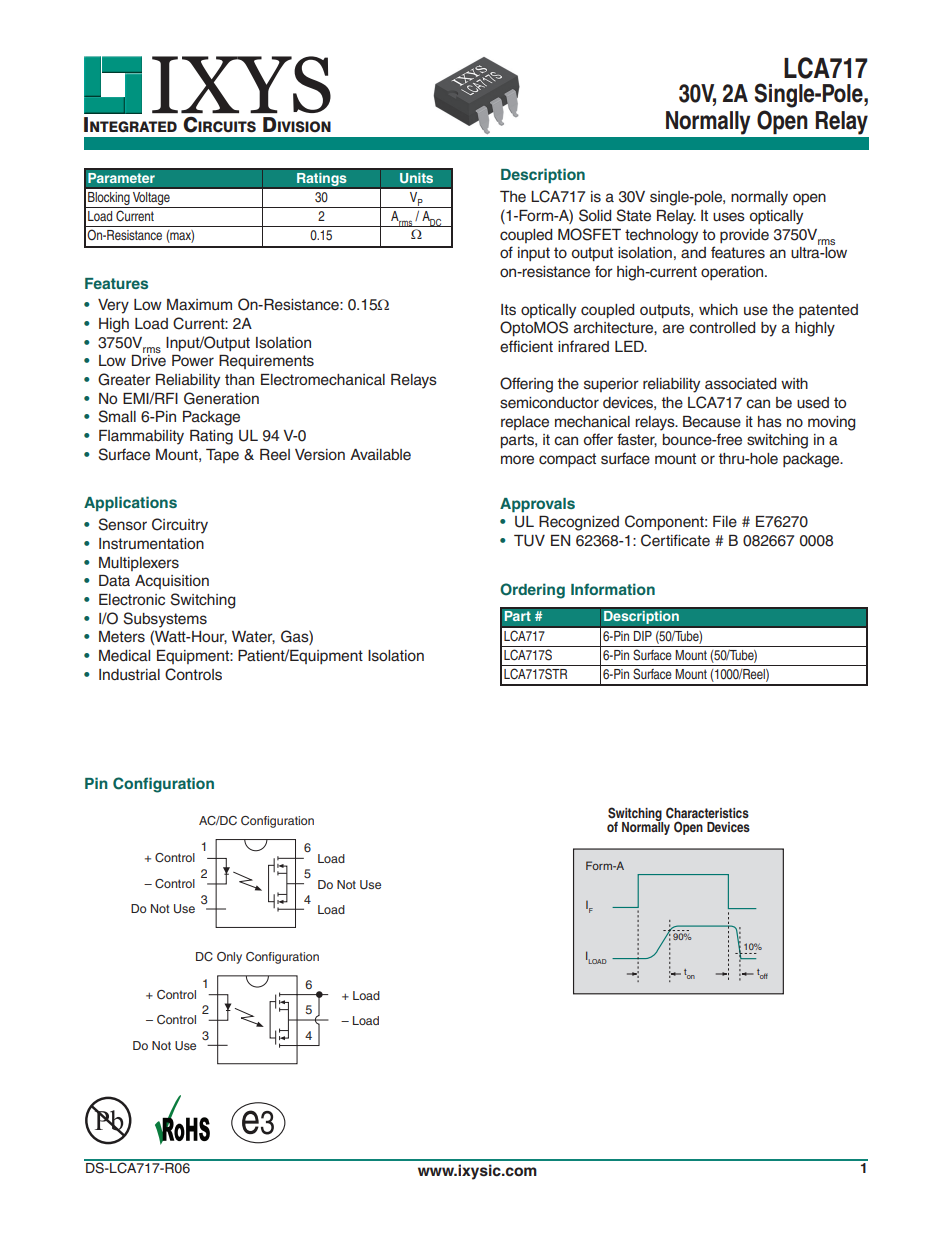 The width and height of the document is (952, 1233). What do you see at coordinates (532, 591) in the document?
I see `Ordering` at bounding box center [532, 591].
